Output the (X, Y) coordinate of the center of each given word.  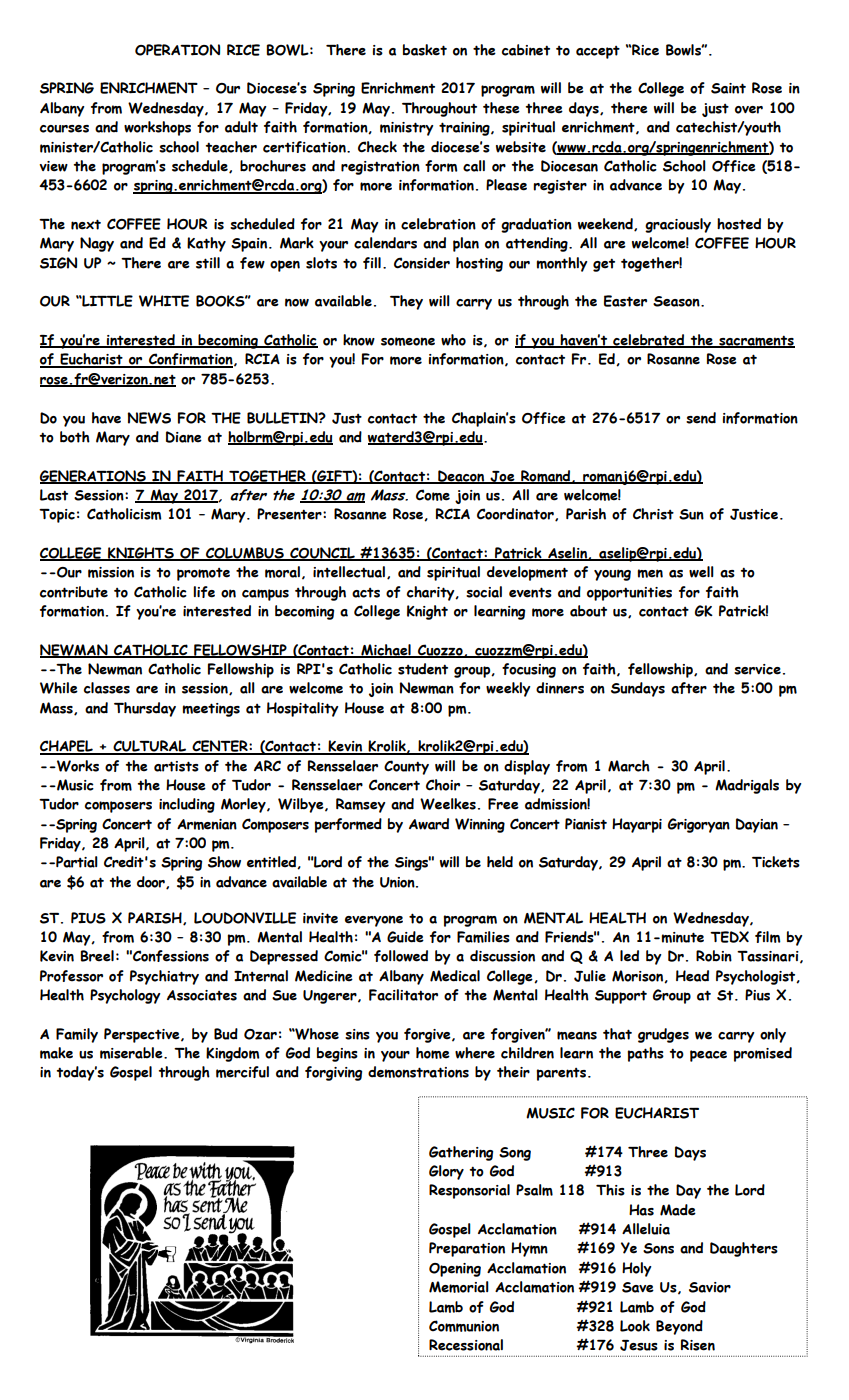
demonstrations (418, 1072)
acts (366, 593)
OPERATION (177, 50)
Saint (728, 88)
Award (429, 824)
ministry (407, 129)
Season (677, 301)
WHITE (164, 301)
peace (708, 1056)
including (187, 805)
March (629, 766)
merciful (242, 1072)
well (701, 572)
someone (408, 341)
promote (203, 574)
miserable (132, 1053)
